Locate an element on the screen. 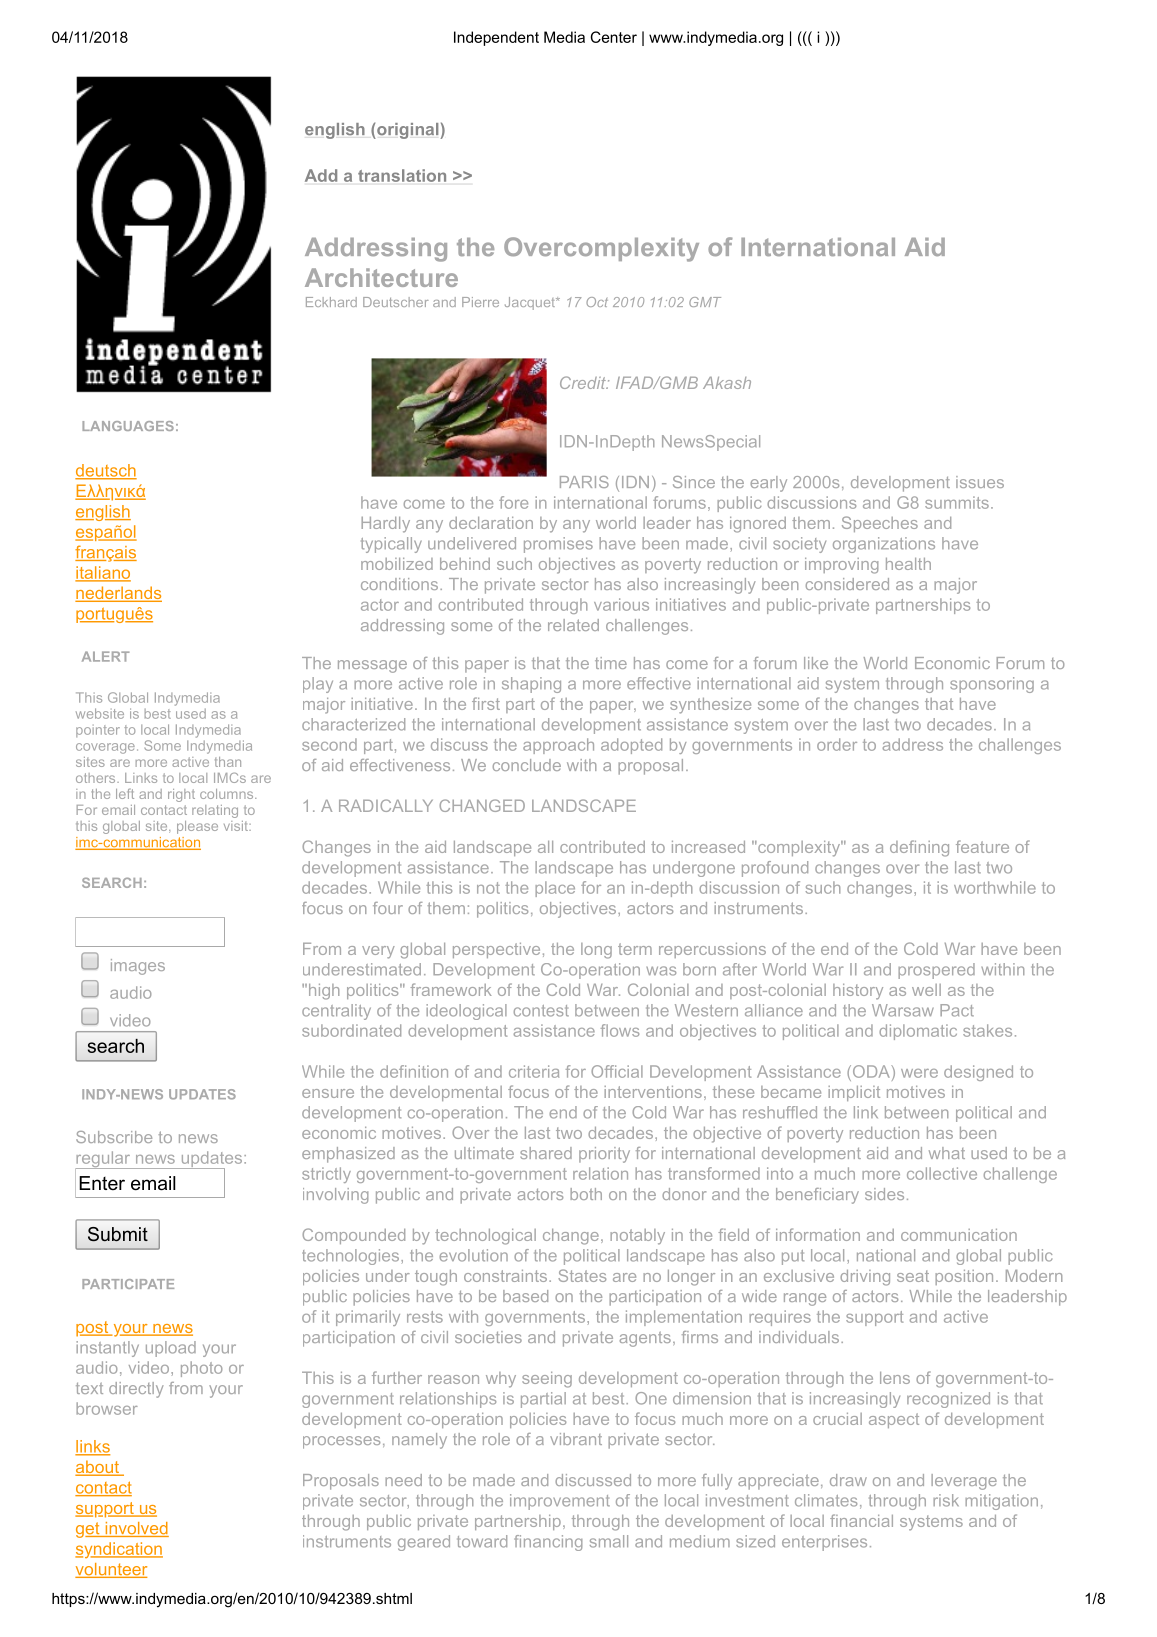 This screenshot has width=1157, height=1637. GMT is located at coordinates (705, 302).
